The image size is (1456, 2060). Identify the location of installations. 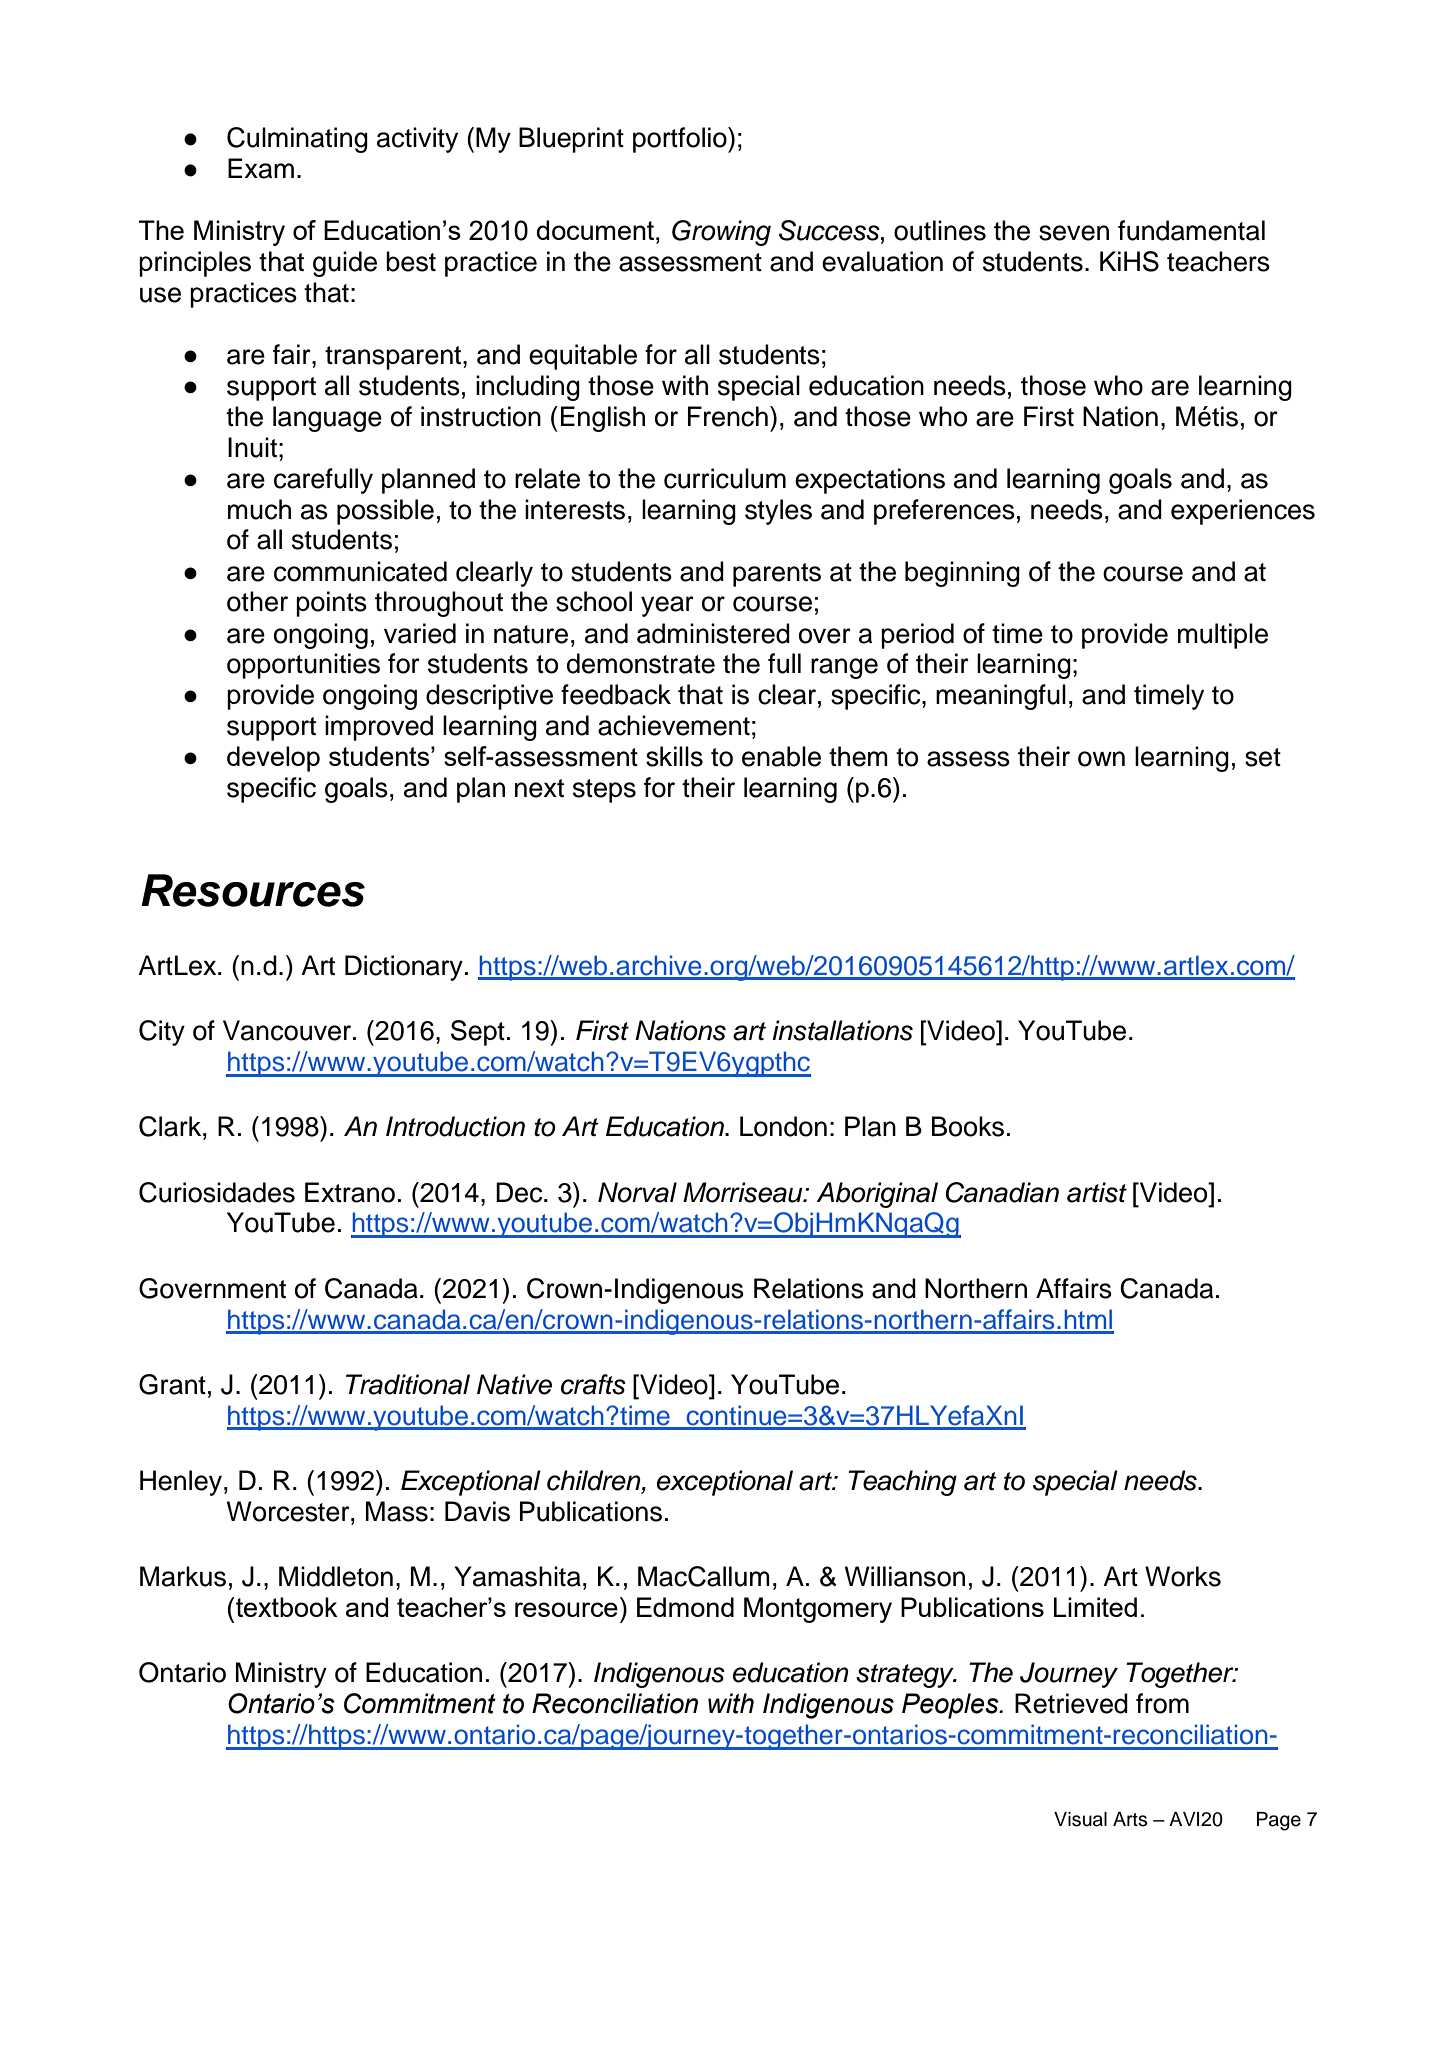
(842, 1030).
